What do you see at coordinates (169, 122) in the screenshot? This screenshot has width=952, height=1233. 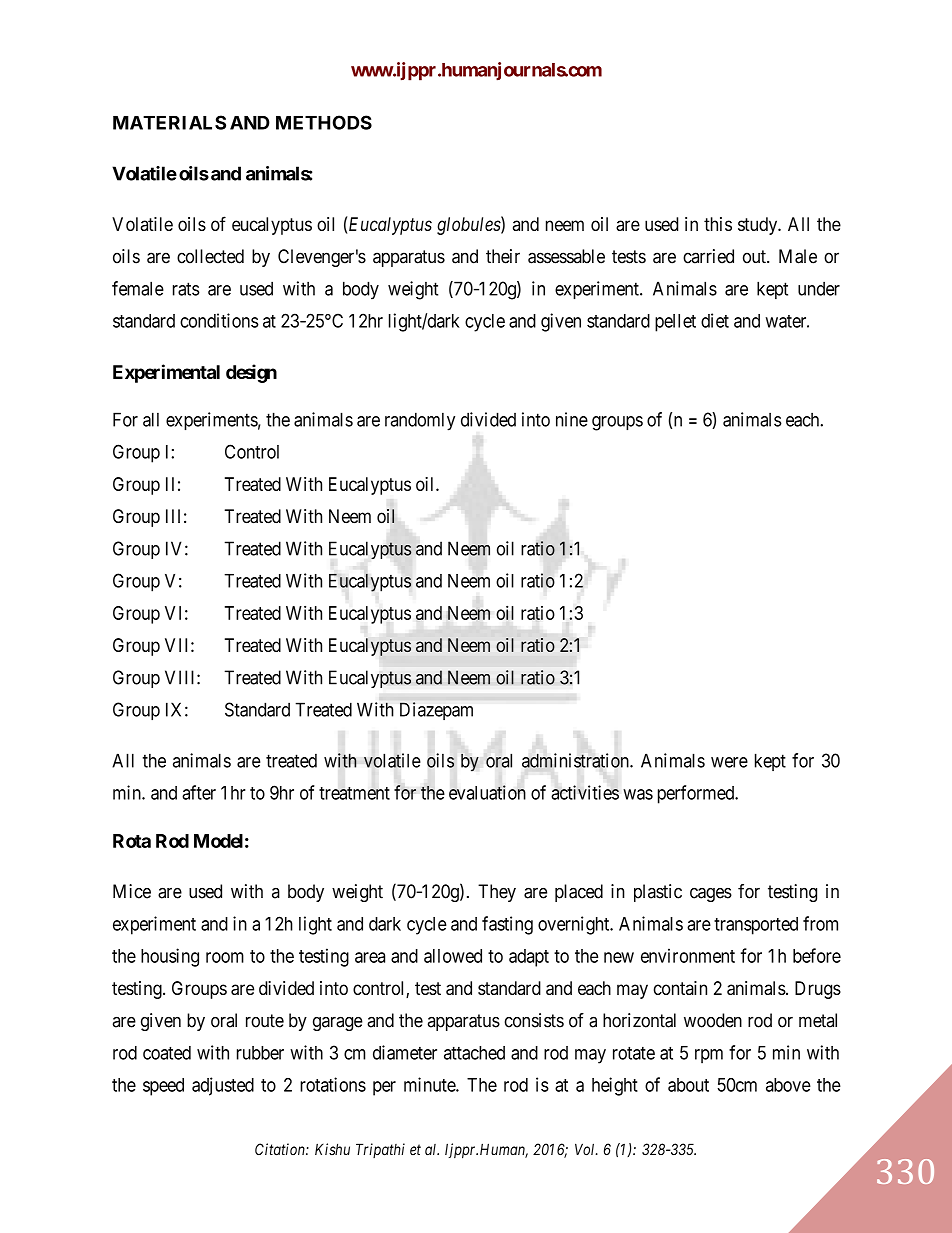 I see `MATERIALS` at bounding box center [169, 122].
